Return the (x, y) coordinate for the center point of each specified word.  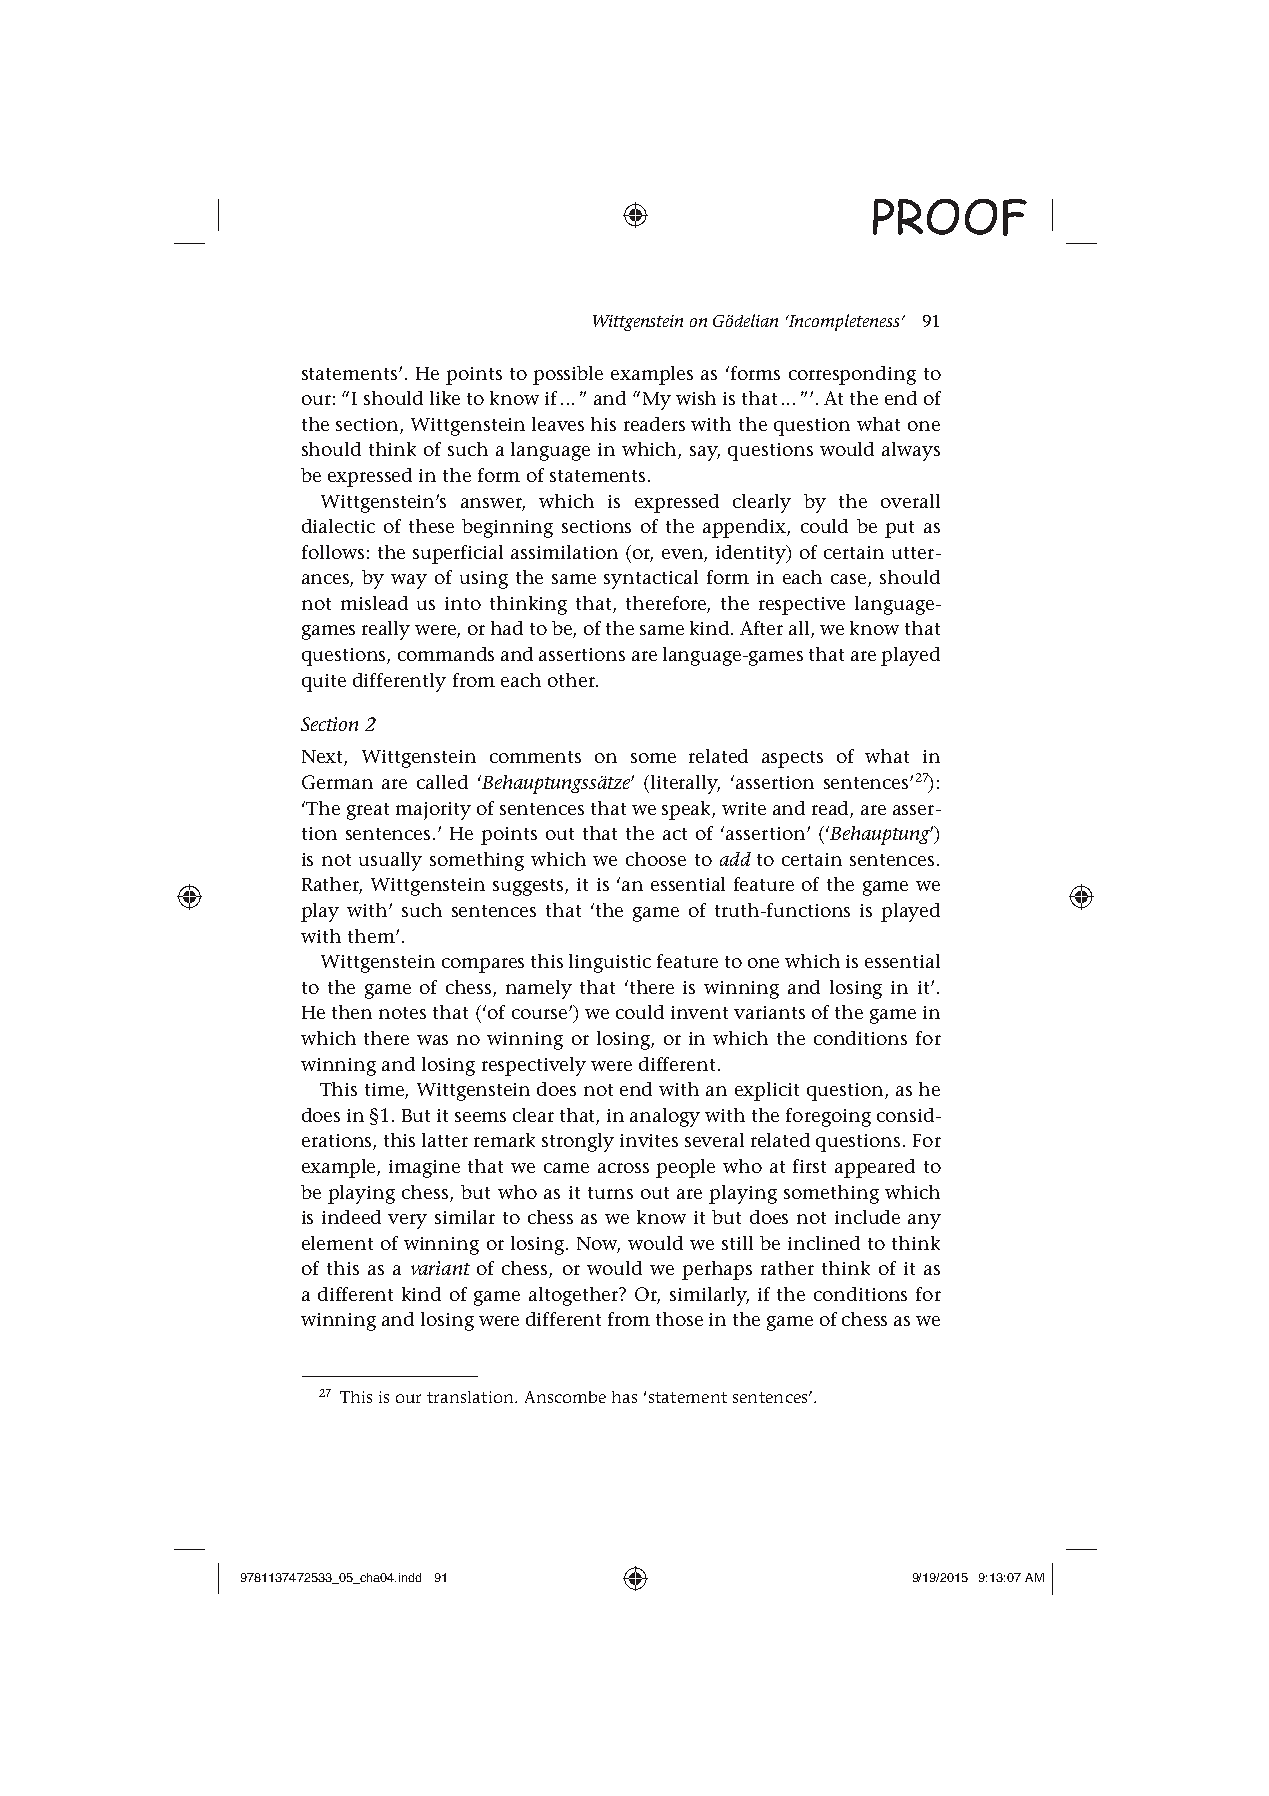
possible (568, 375)
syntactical (651, 579)
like (445, 398)
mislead (374, 603)
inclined (824, 1243)
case (850, 580)
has (624, 1397)
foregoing (828, 1117)
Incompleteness (843, 322)
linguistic (610, 963)
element (337, 1243)
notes (402, 1013)
